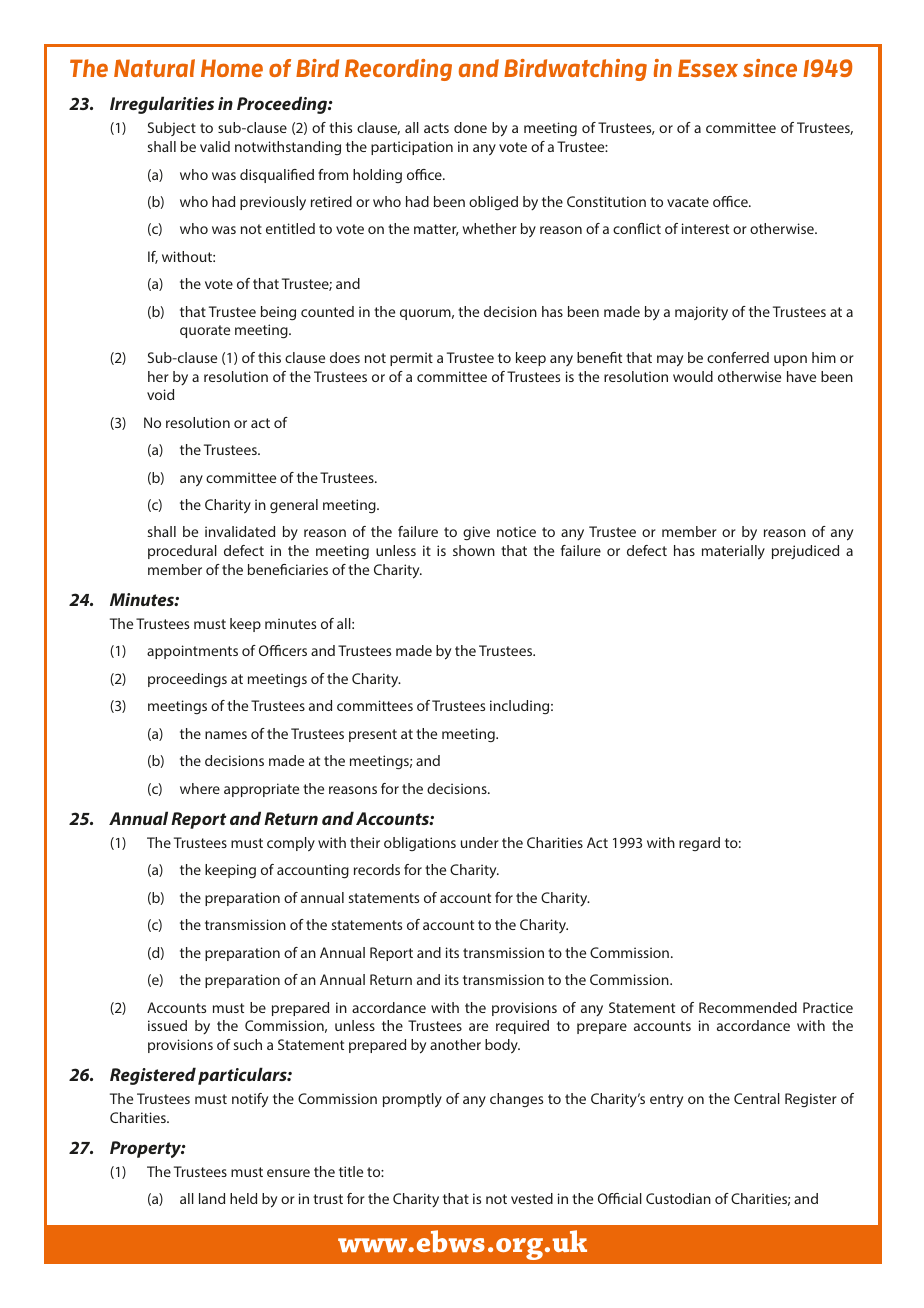  I want to click on done, so click(470, 127).
